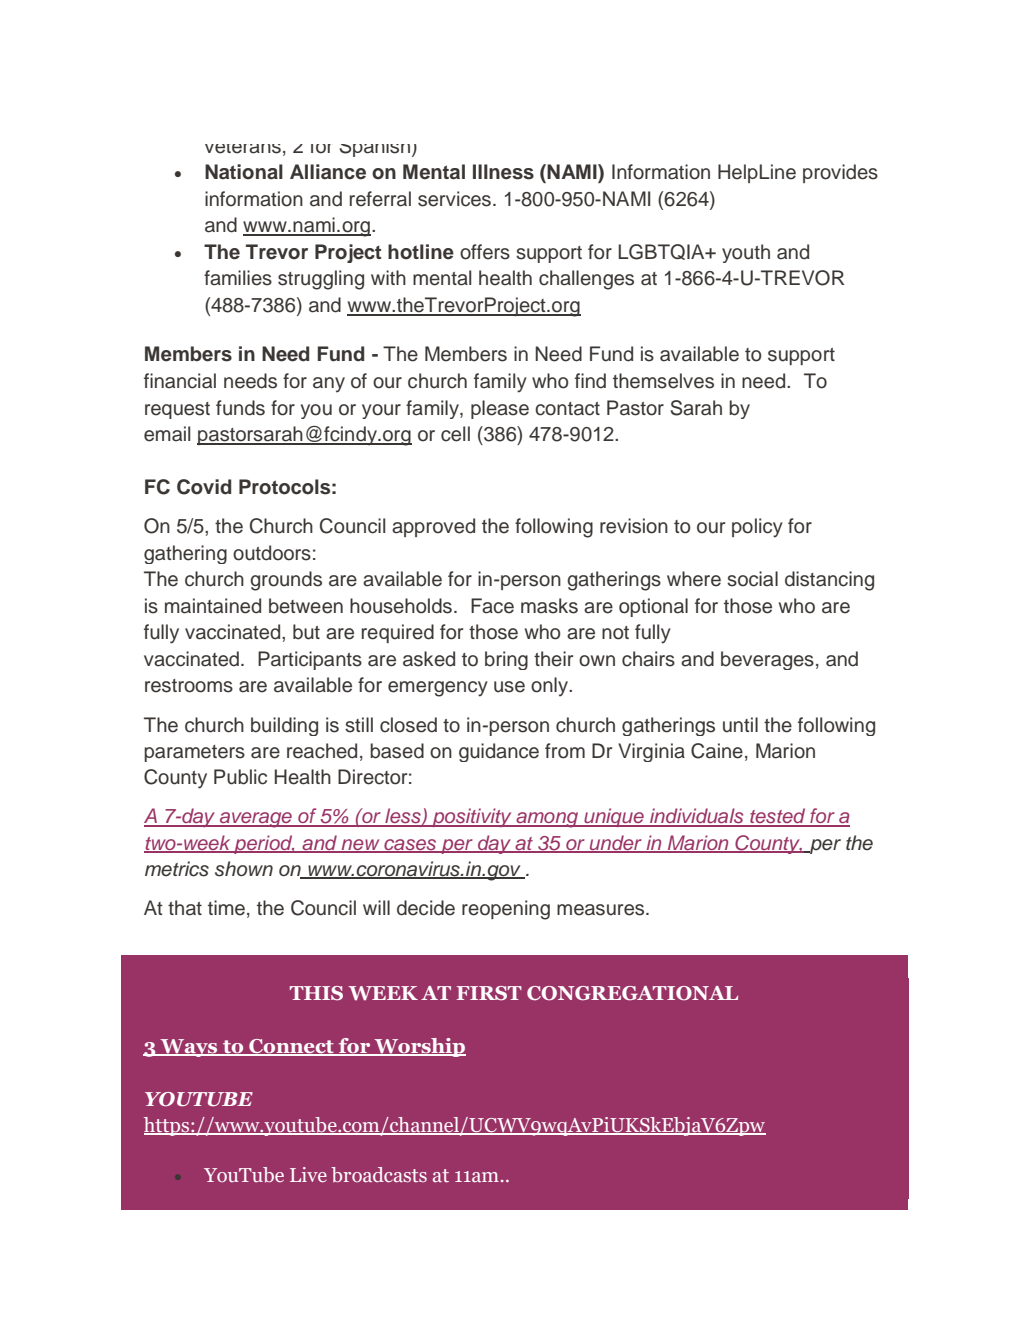  What do you see at coordinates (506, 660) in the document?
I see `bring` at bounding box center [506, 660].
